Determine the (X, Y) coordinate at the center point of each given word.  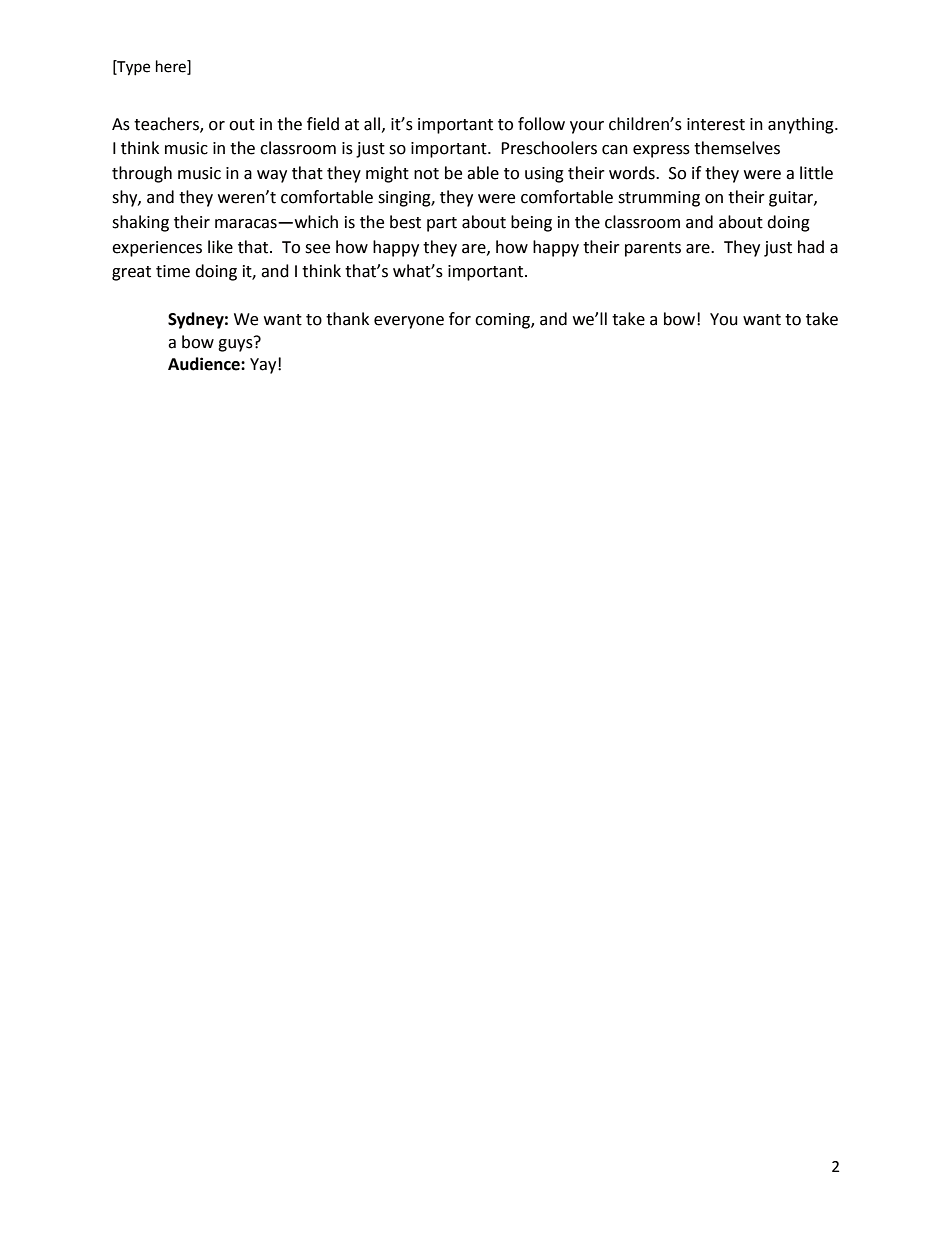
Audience (205, 364)
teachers (167, 124)
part (442, 224)
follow (541, 124)
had (811, 247)
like (220, 247)
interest (716, 124)
